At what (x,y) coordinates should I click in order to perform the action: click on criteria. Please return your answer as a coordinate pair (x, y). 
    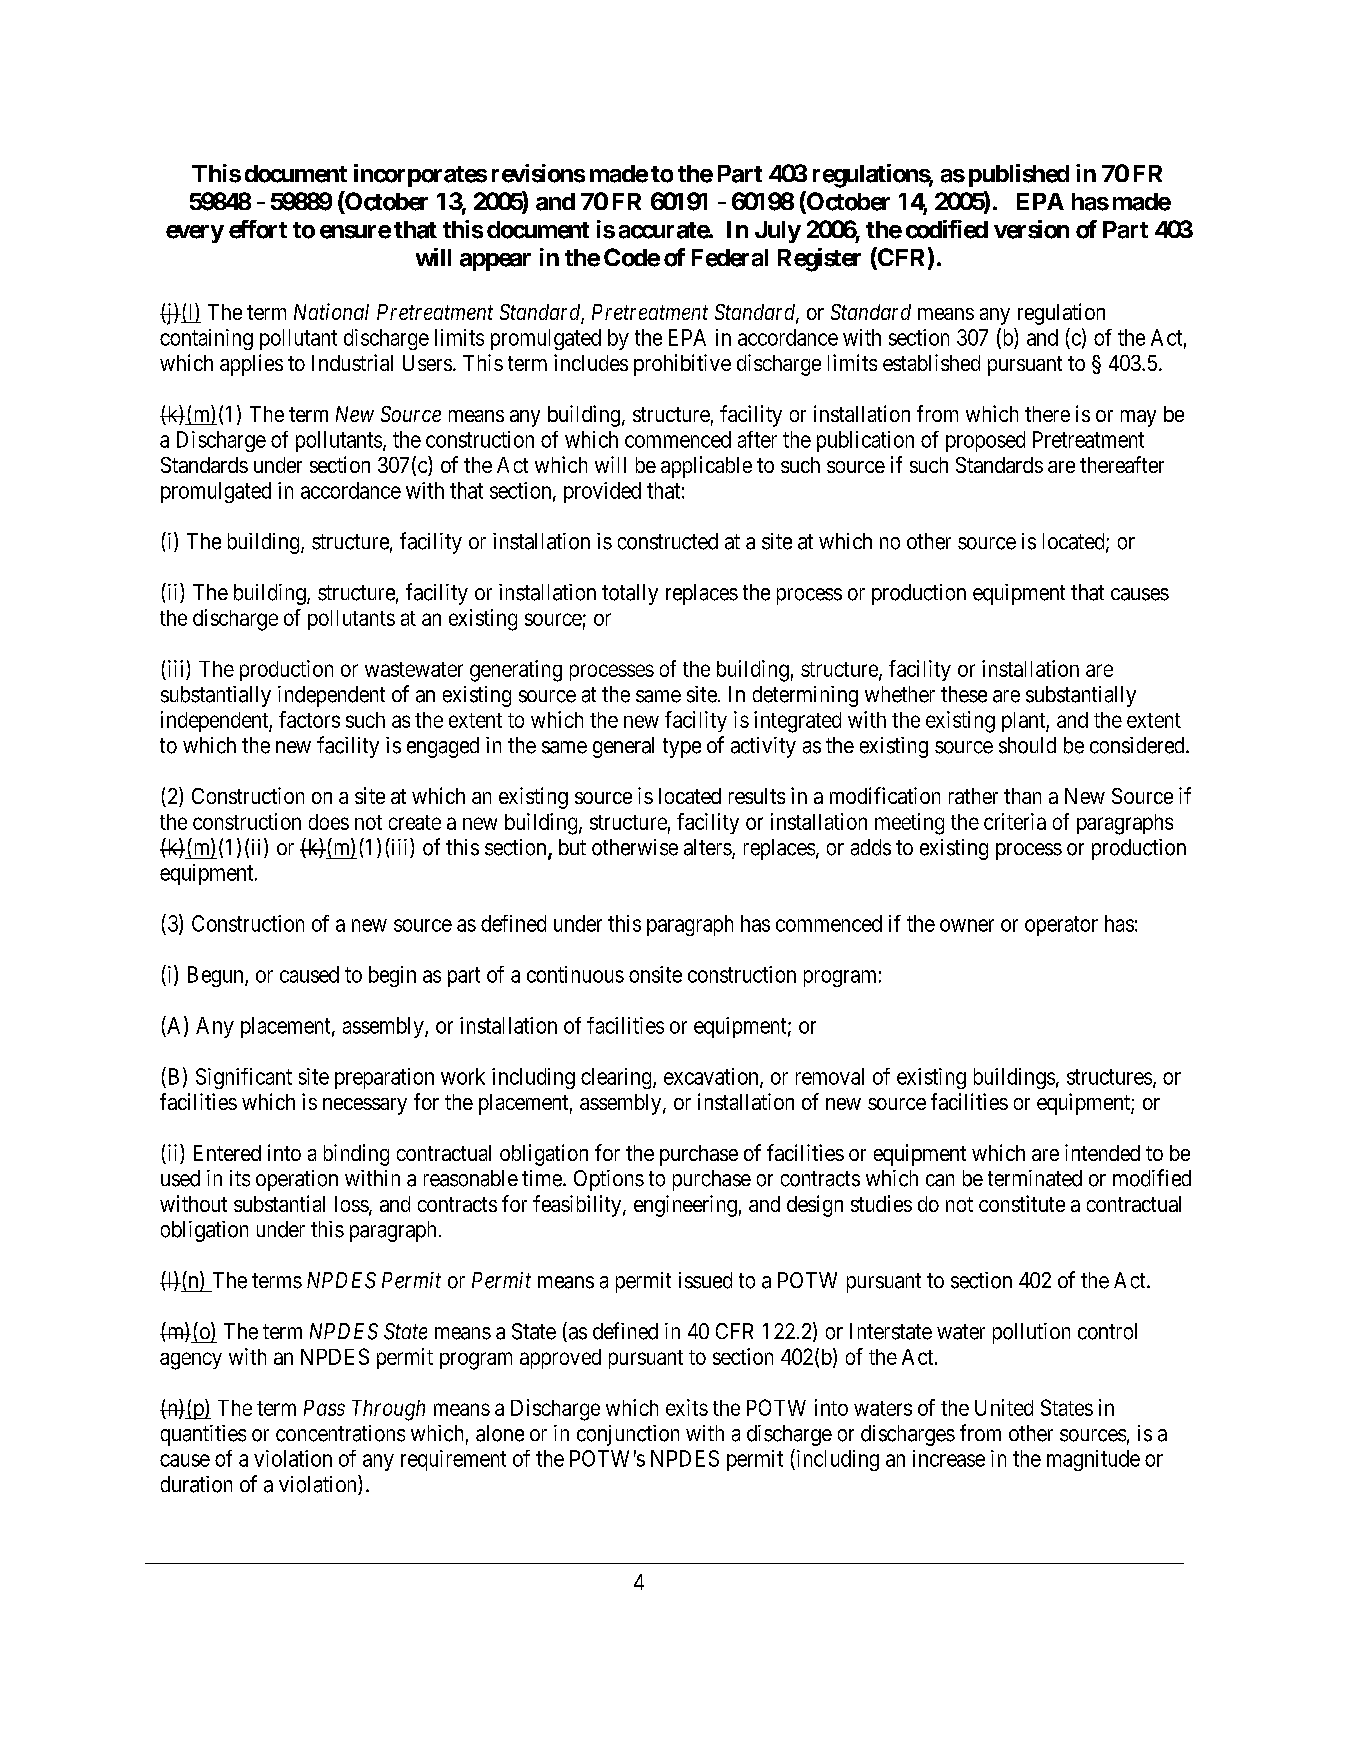
    Looking at the image, I should click on (1015, 821).
